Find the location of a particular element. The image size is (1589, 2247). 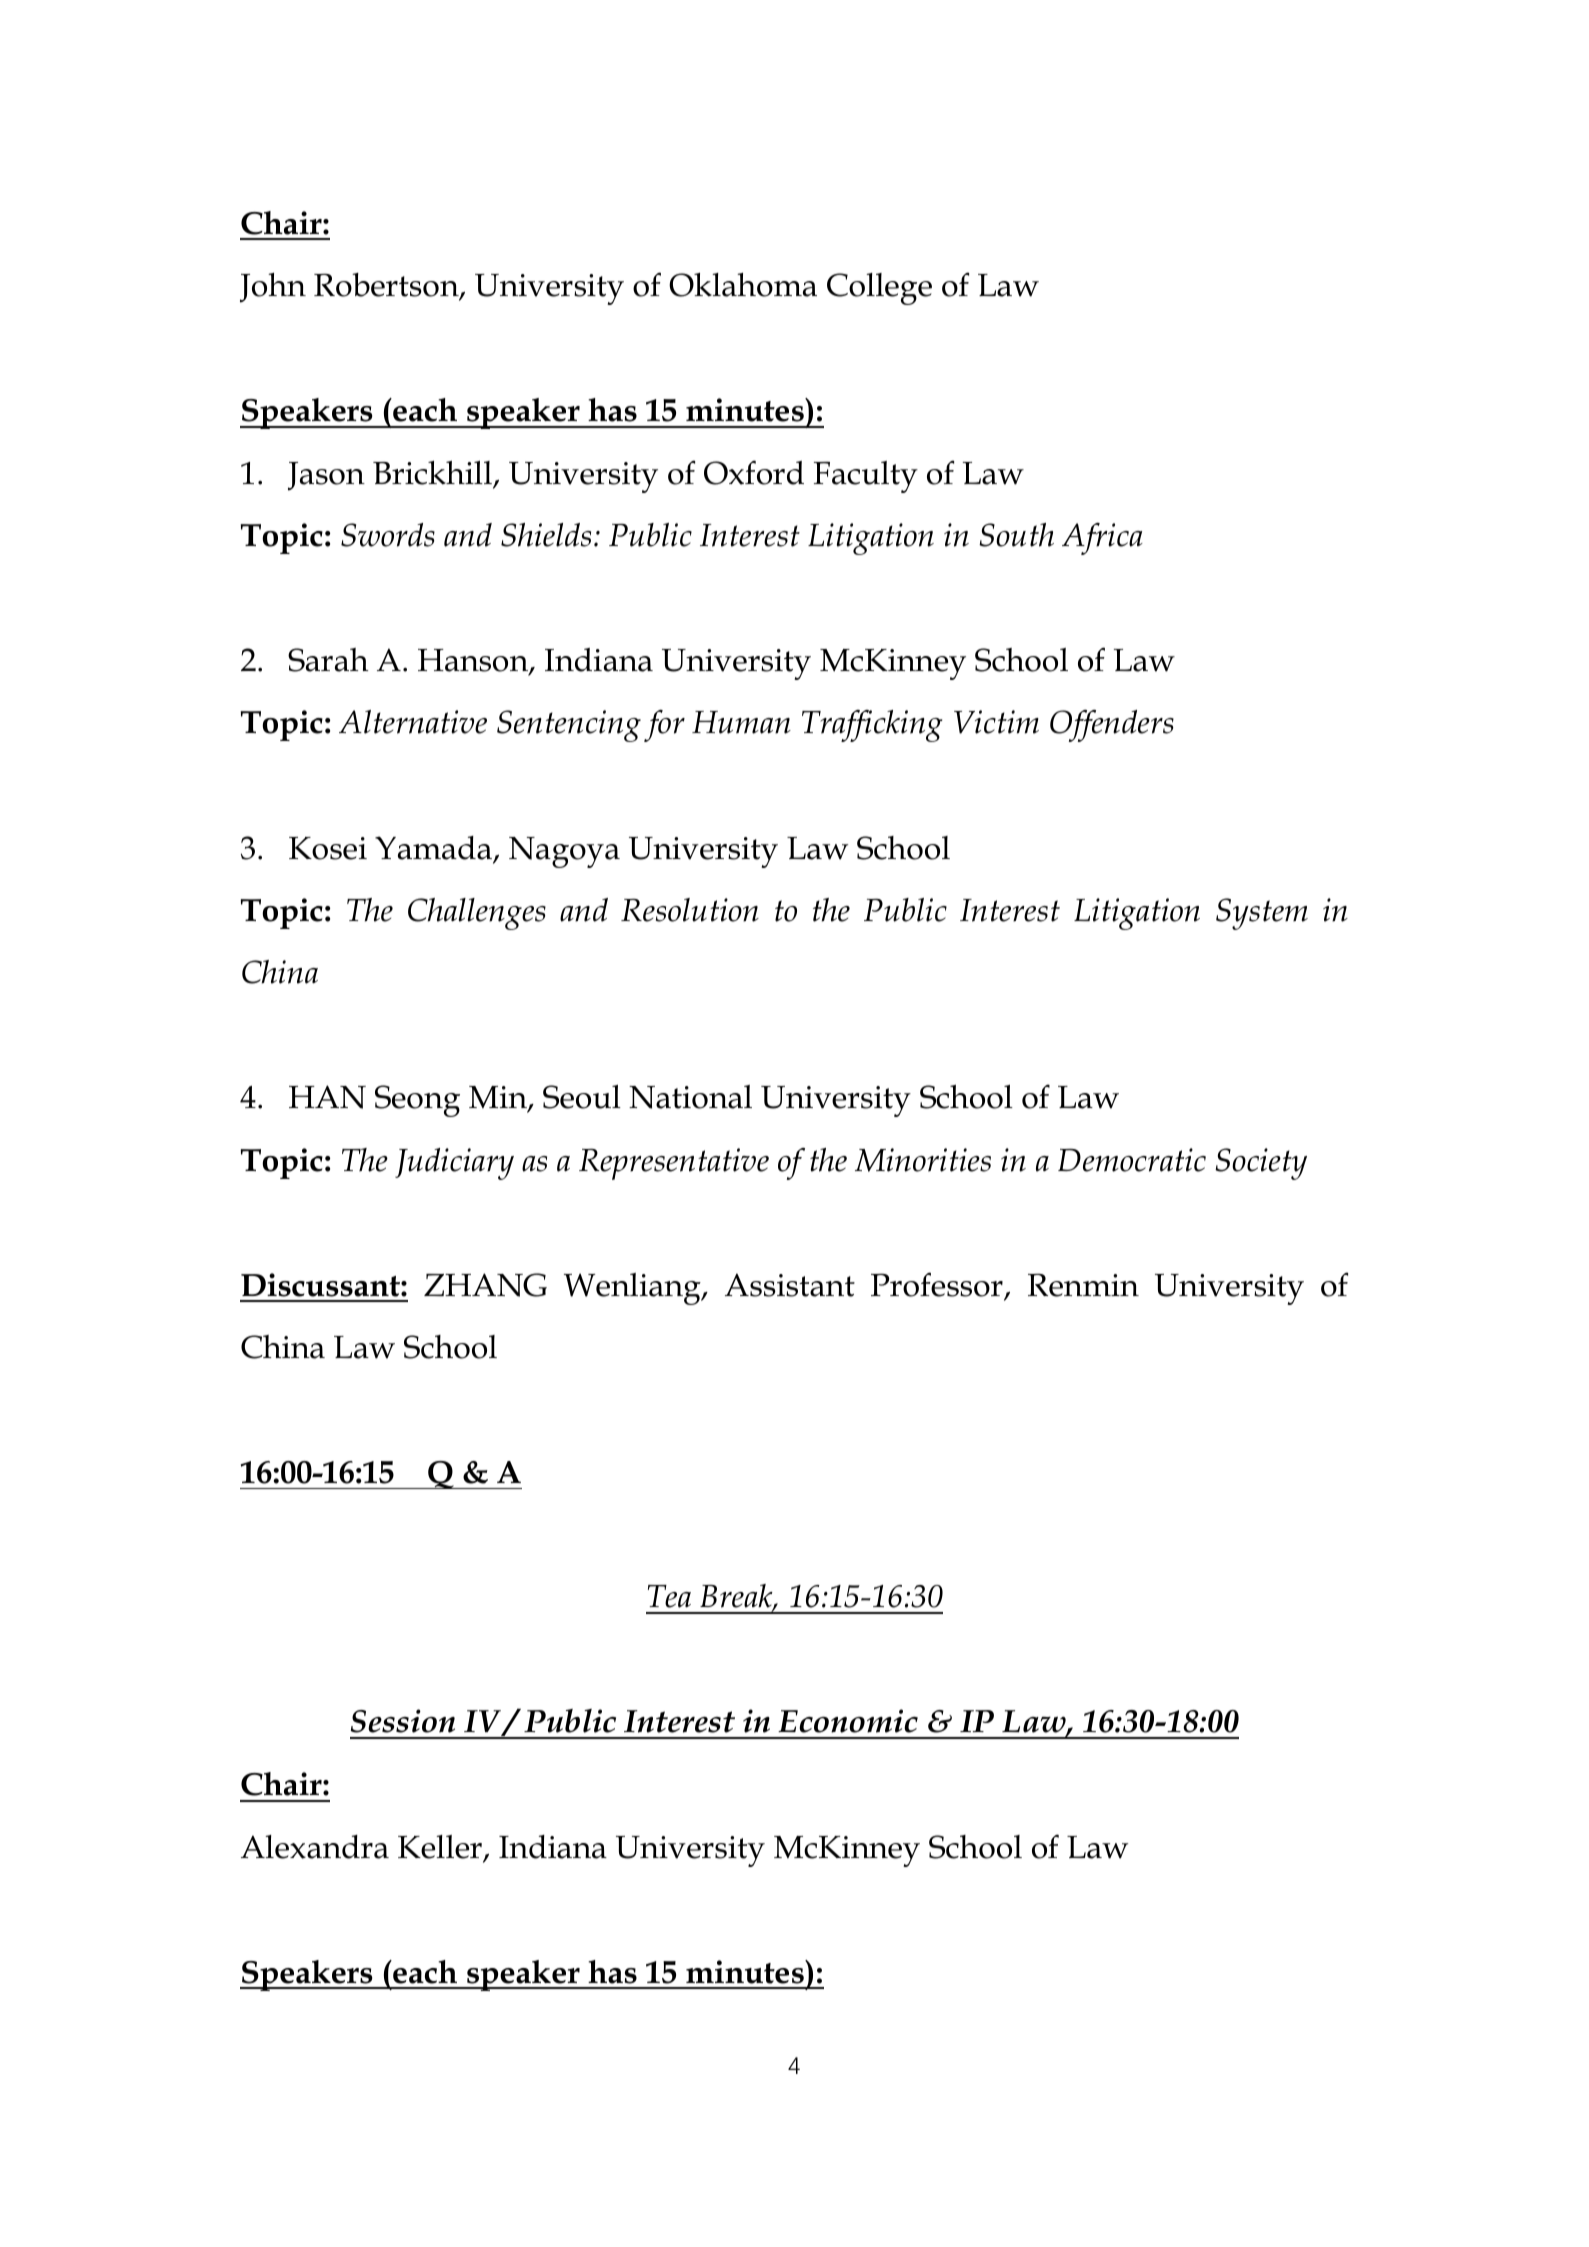

Keller is located at coordinates (441, 1848).
